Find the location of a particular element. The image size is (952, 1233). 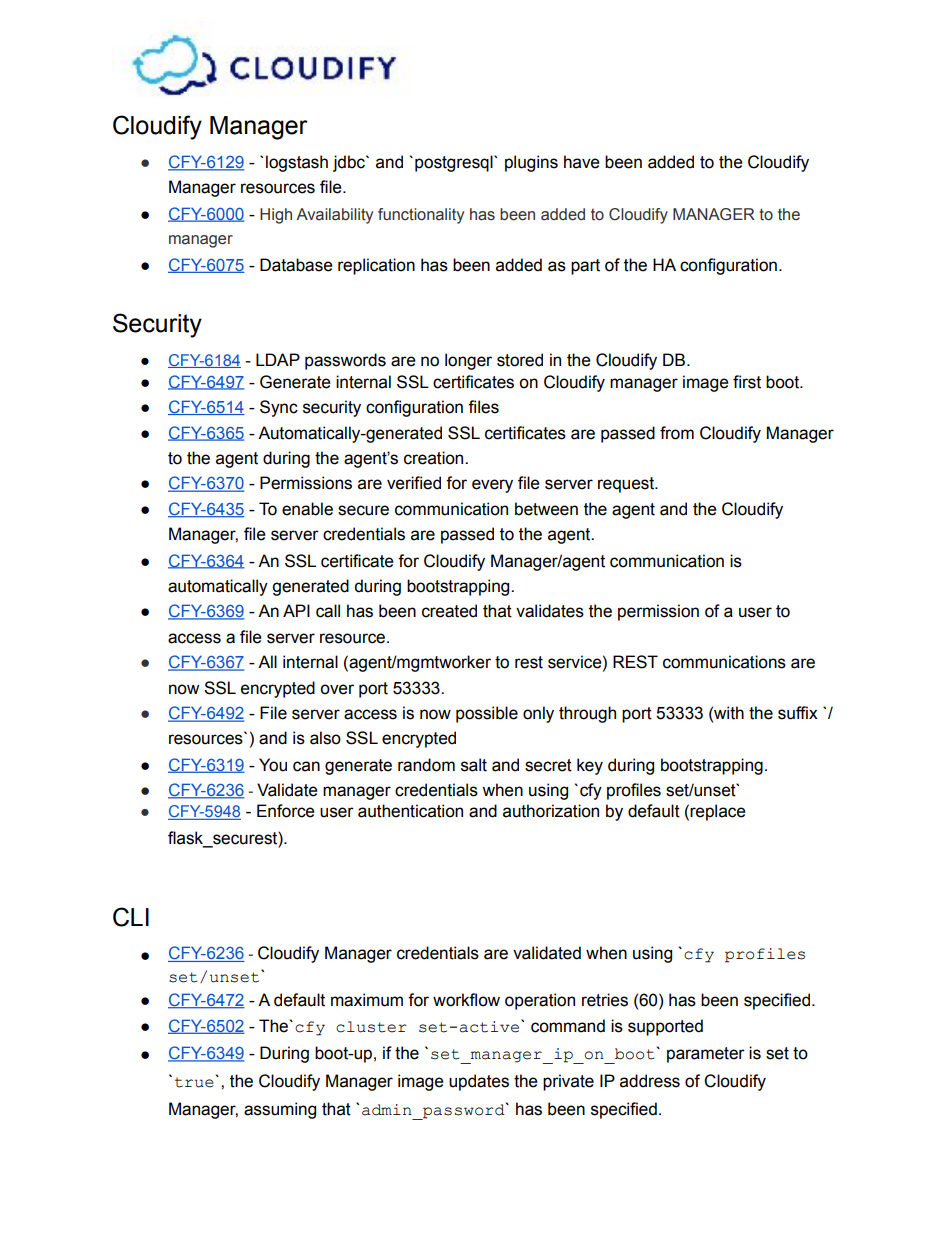

updates is located at coordinates (479, 1082).
